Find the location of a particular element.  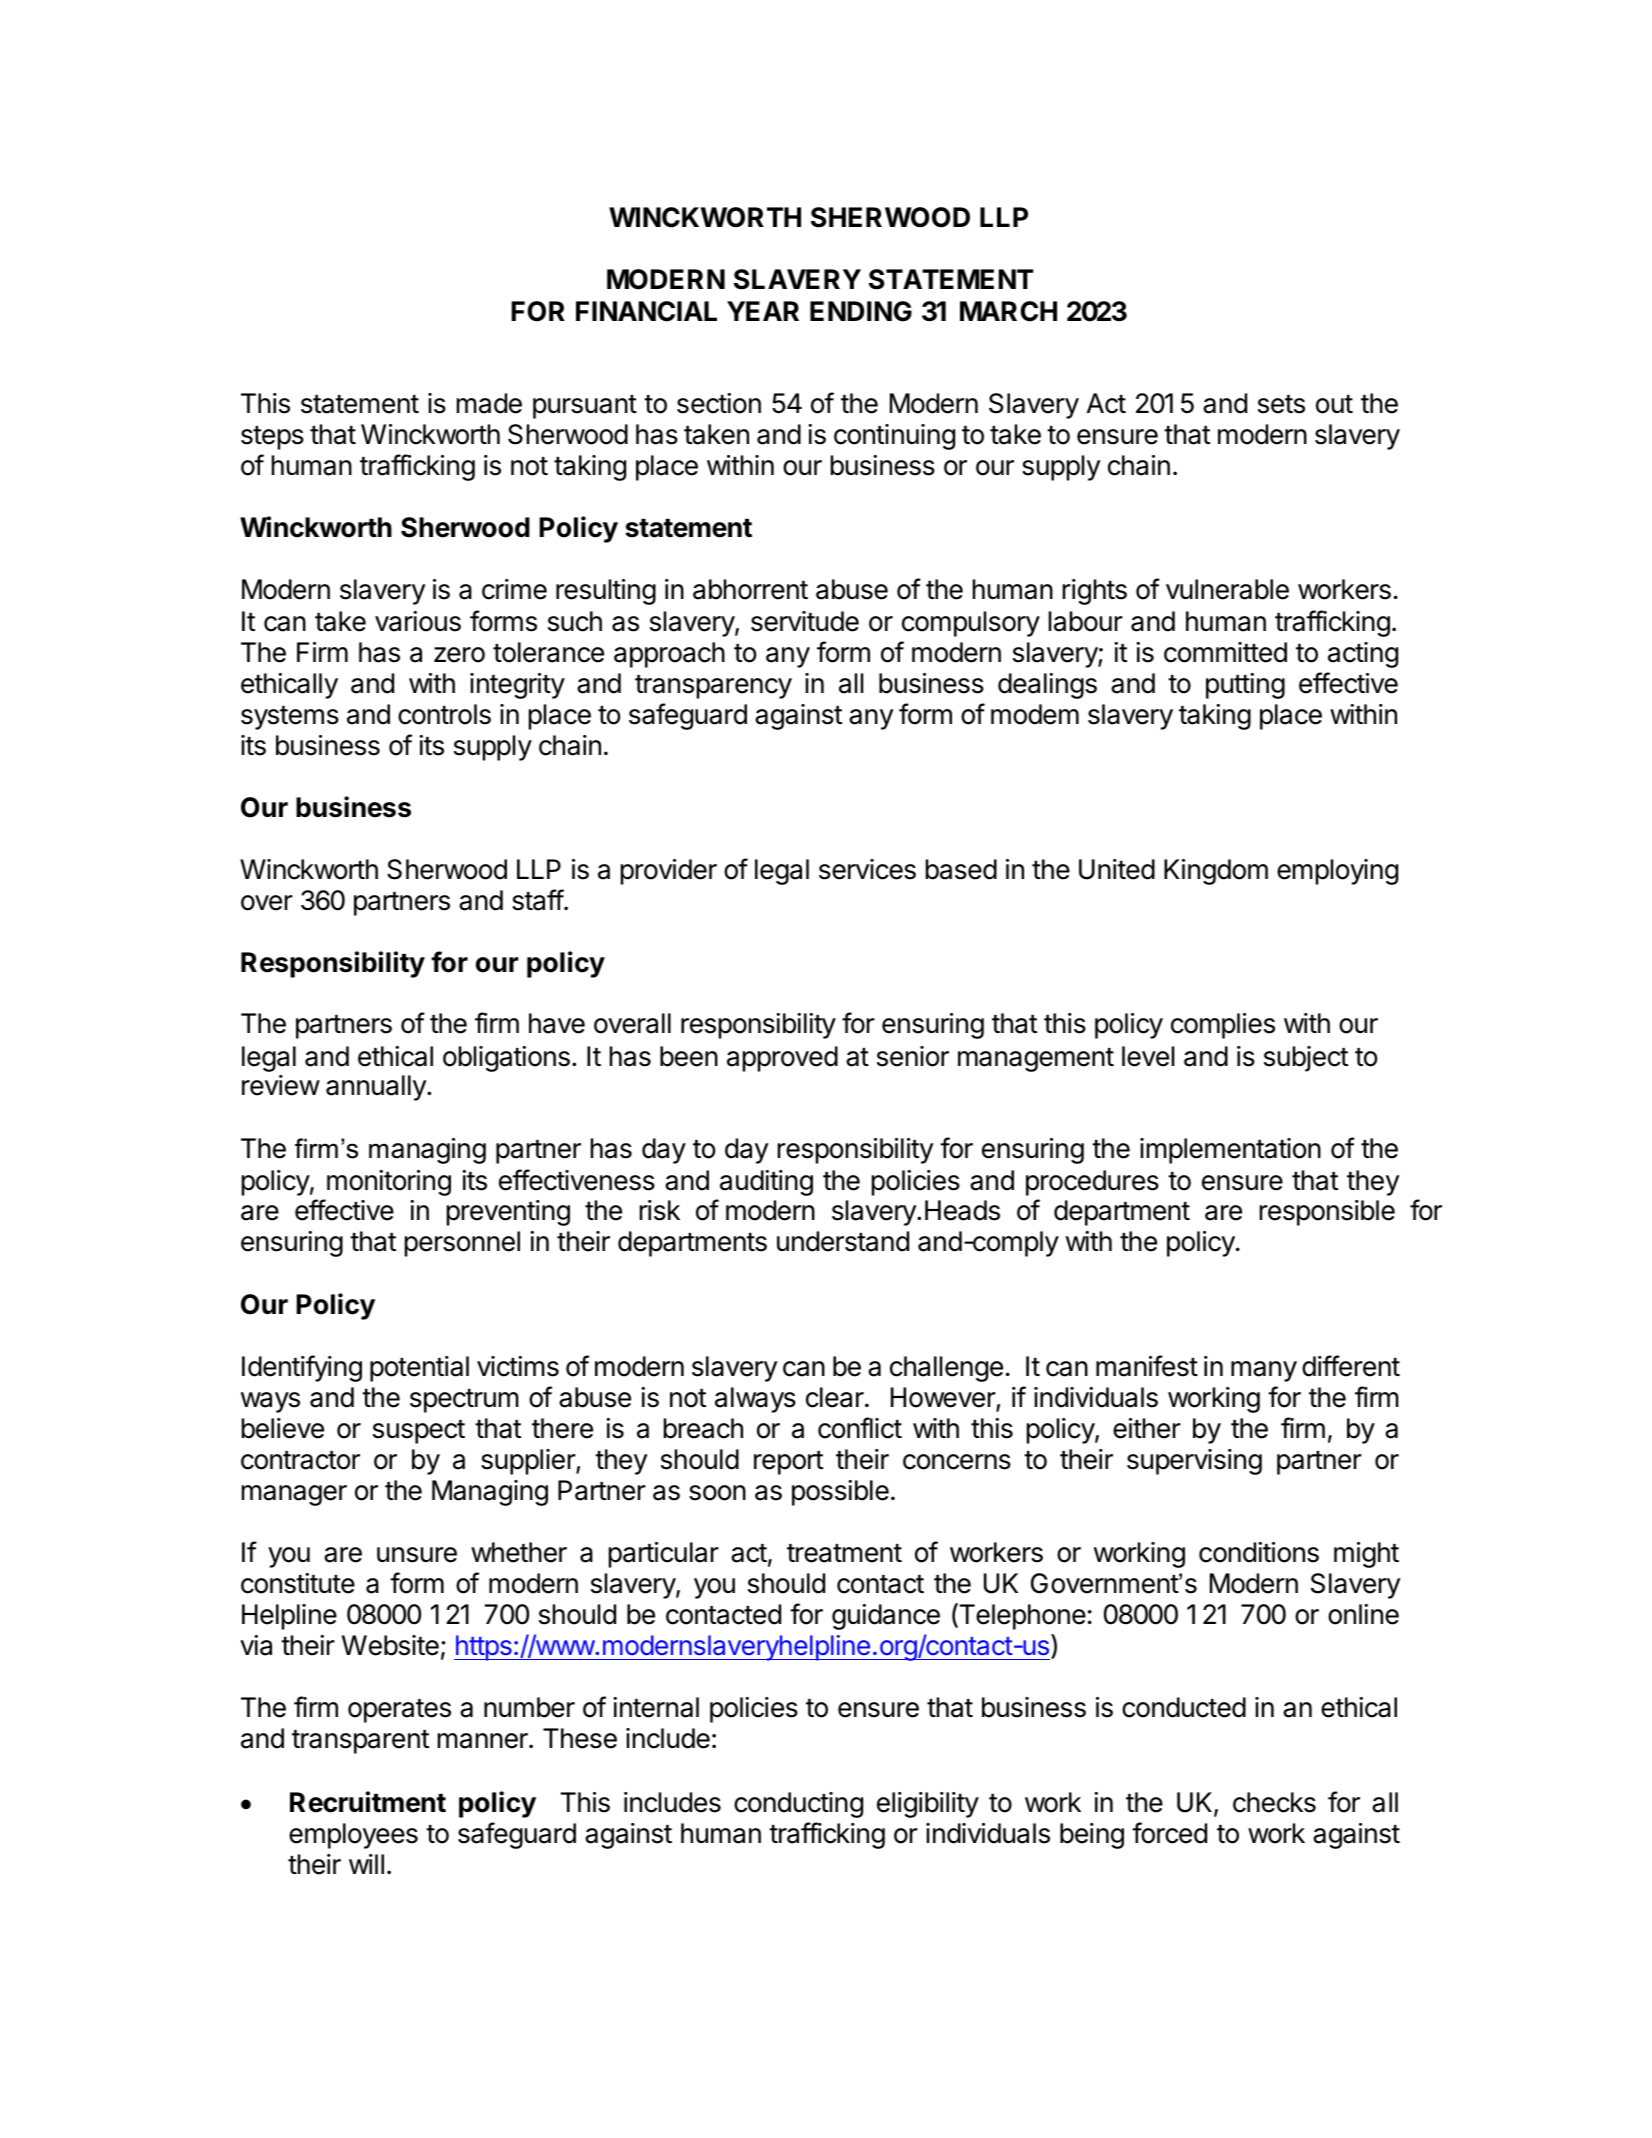

controls is located at coordinates (444, 714).
